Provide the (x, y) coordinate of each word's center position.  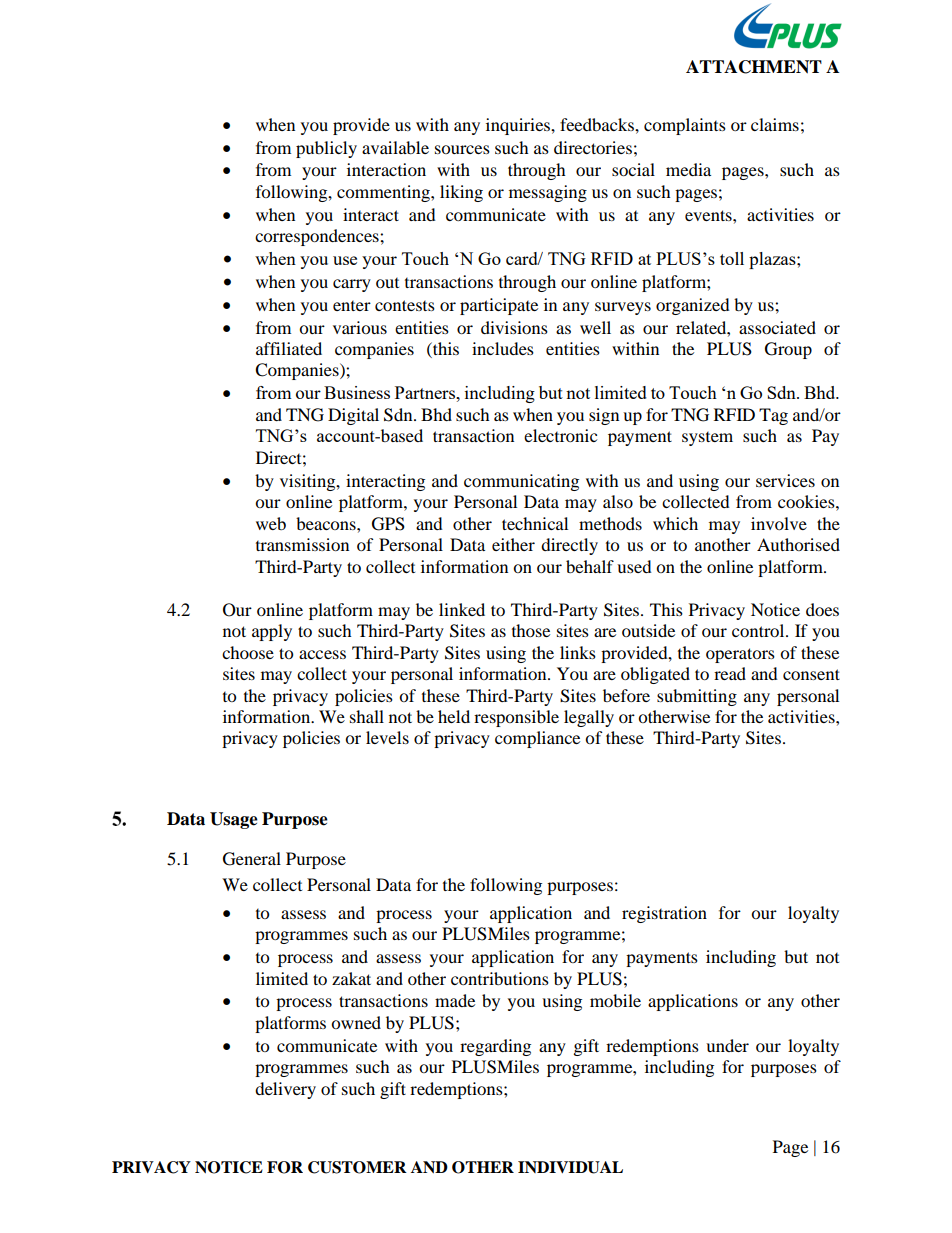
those (531, 630)
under (727, 1045)
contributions (500, 978)
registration (664, 914)
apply (272, 632)
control (759, 630)
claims (775, 124)
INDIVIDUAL (570, 1167)
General (252, 859)
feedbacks (598, 124)
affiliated (289, 348)
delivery (285, 1090)
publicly (326, 149)
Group (788, 350)
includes (503, 348)
